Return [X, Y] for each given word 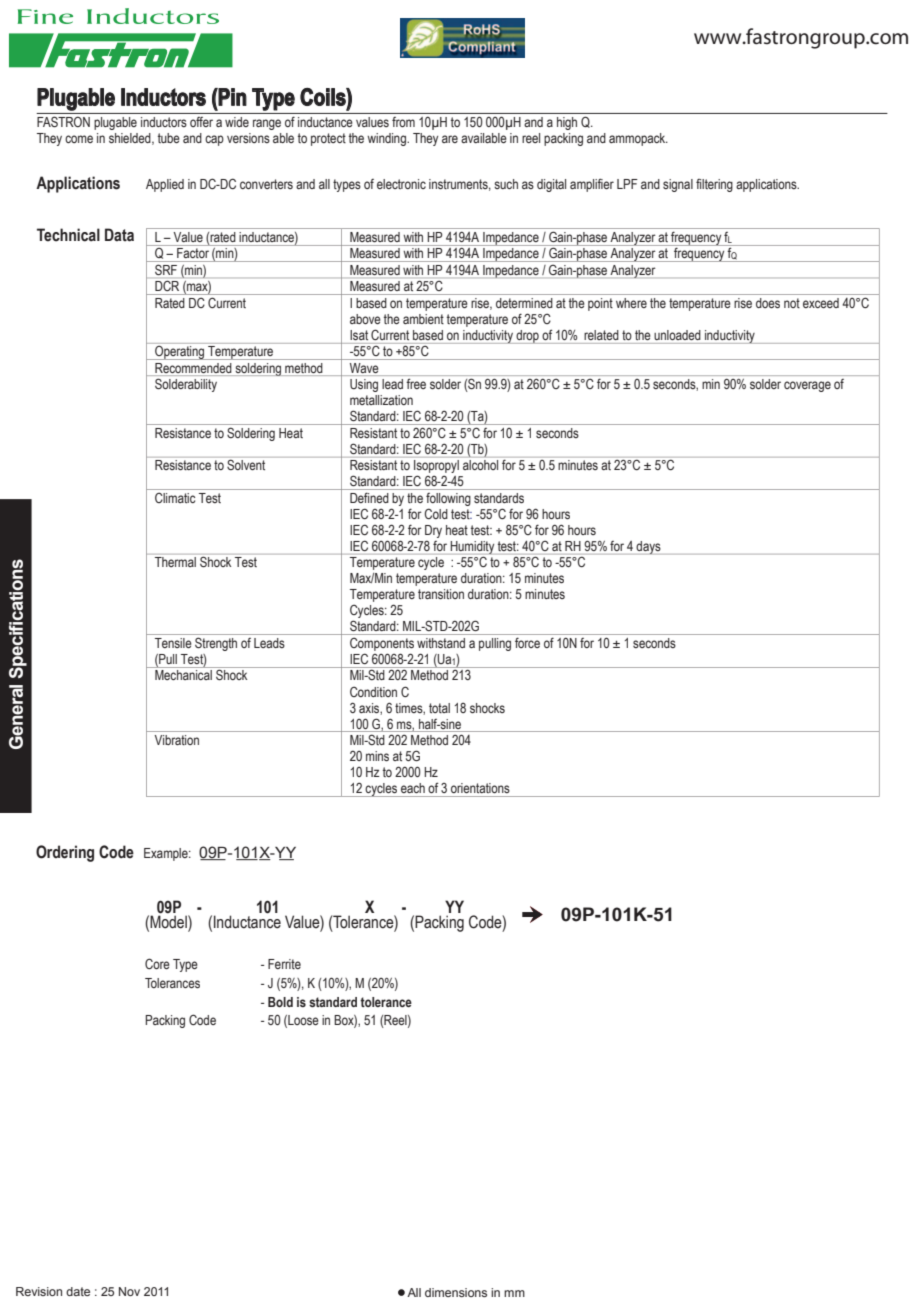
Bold [280, 1002]
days [648, 548]
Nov [129, 1291]
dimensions [456, 1292]
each [413, 788]
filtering [714, 185]
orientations [480, 788]
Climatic [175, 497]
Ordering [65, 853]
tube [169, 138]
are [450, 139]
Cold [436, 513]
